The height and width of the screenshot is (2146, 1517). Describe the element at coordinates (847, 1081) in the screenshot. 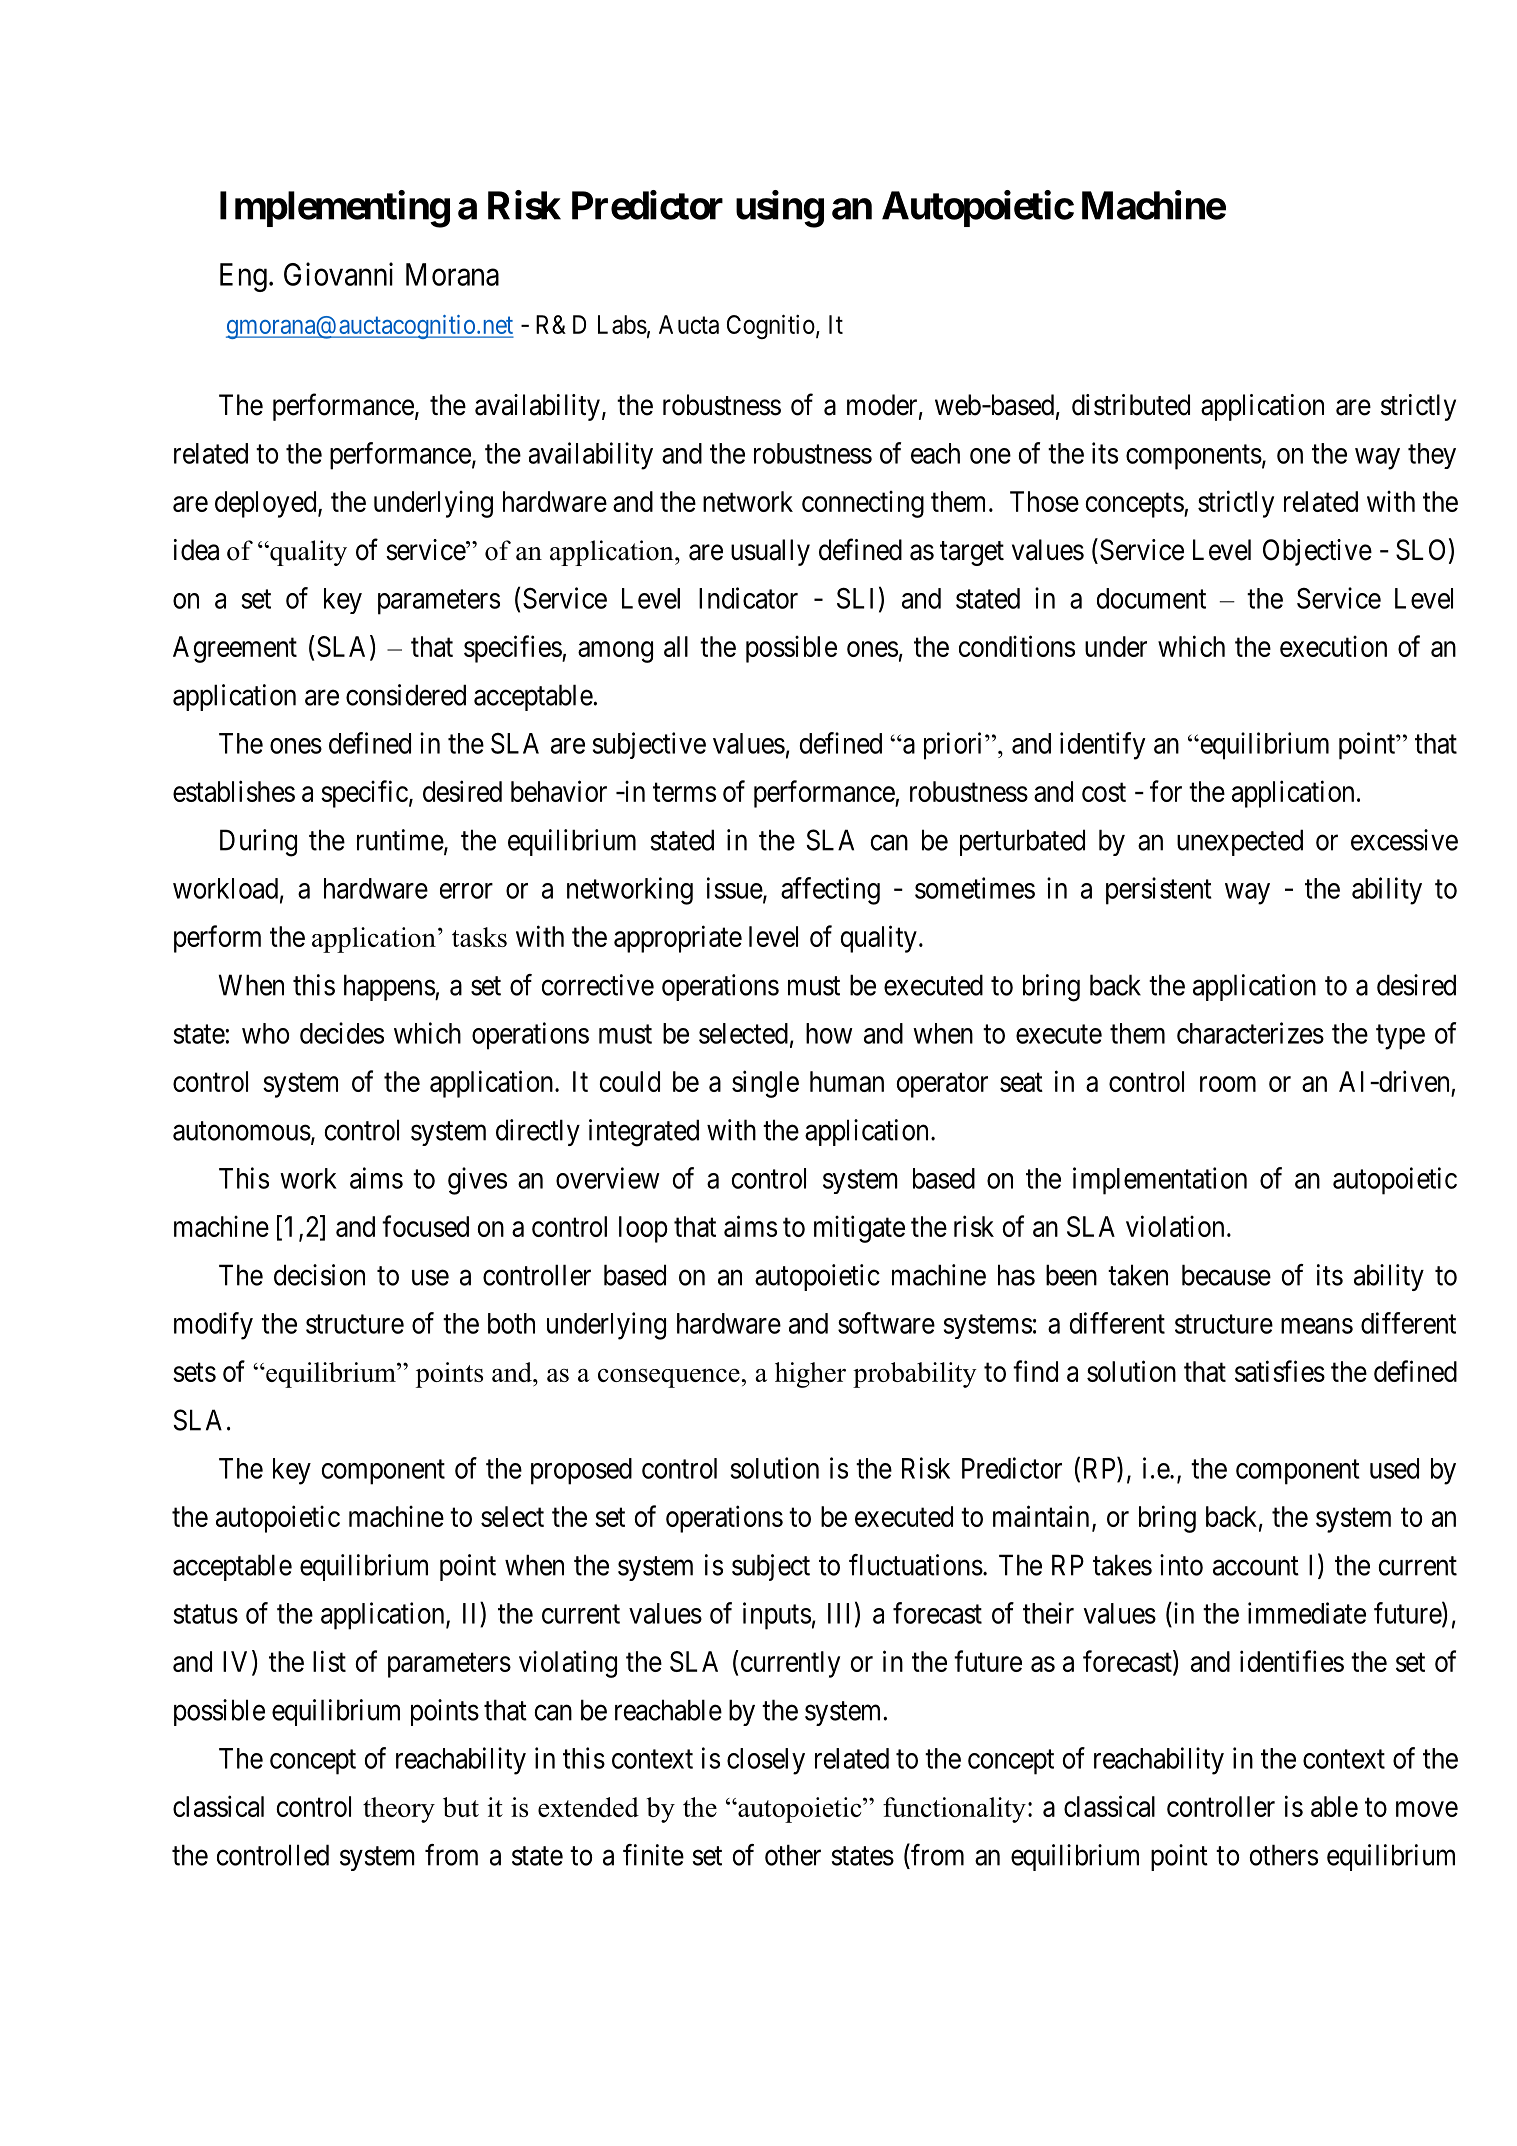

I see `human` at that location.
